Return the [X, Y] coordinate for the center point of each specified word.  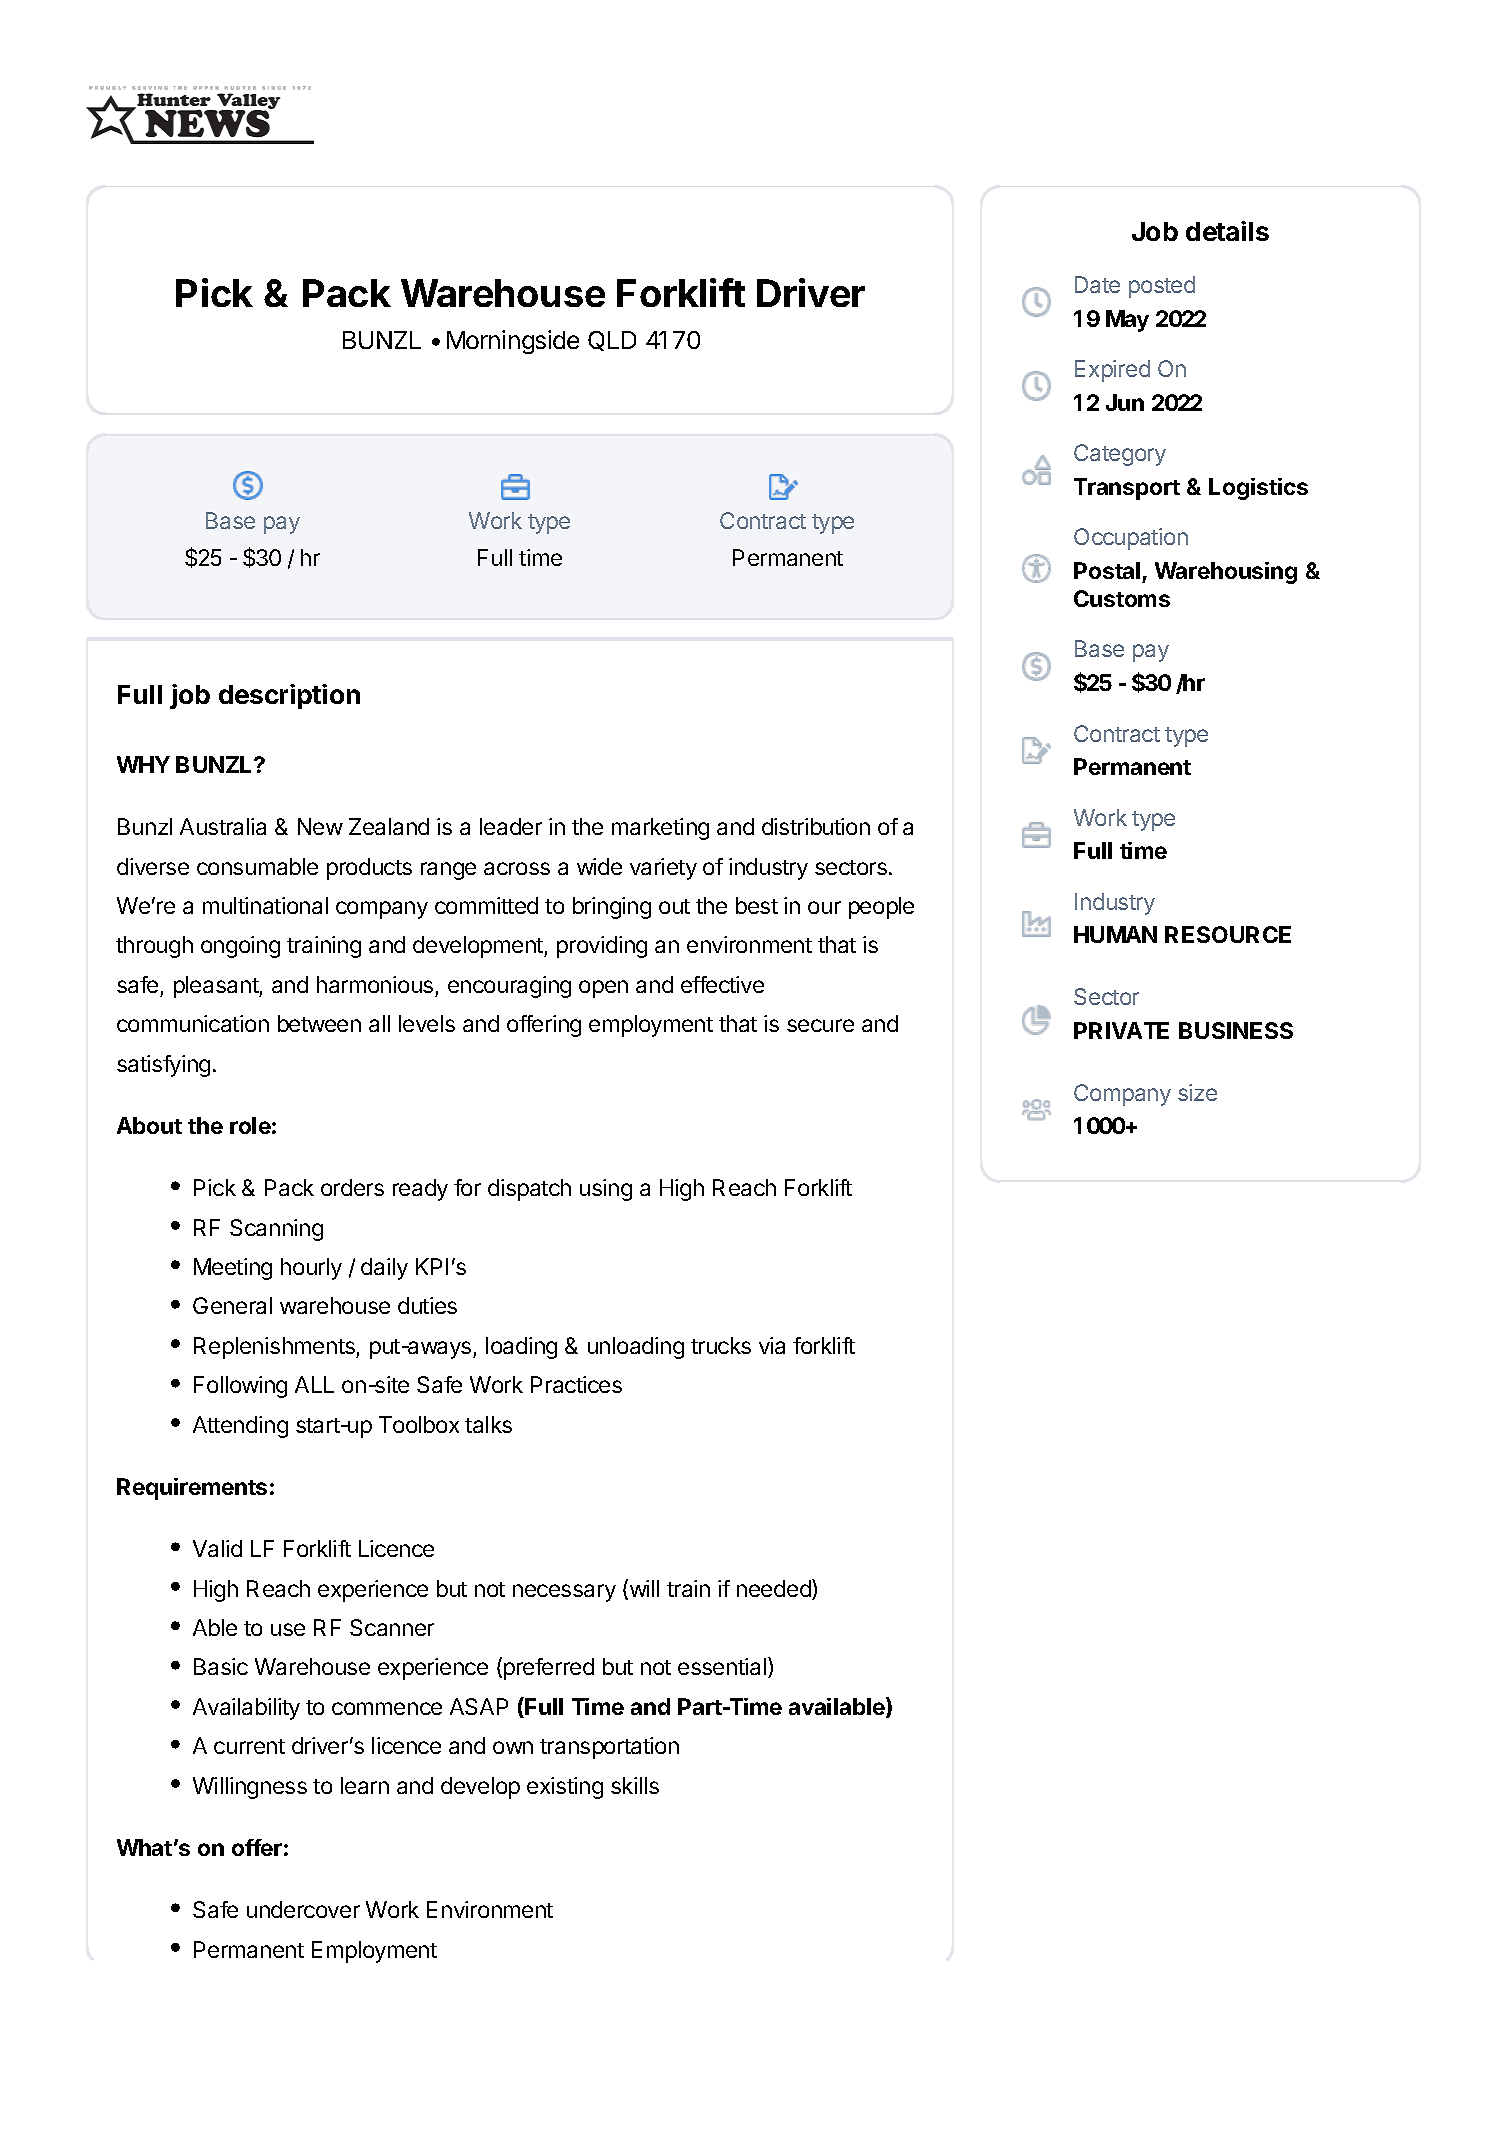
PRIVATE [1121, 1030]
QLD [612, 341]
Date [1097, 284]
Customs [1122, 598]
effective [722, 984]
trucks [721, 1345]
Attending [240, 1427]
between [319, 1023]
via [772, 1345]
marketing [660, 829]
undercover [303, 1909]
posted [1162, 287]
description [289, 696]
